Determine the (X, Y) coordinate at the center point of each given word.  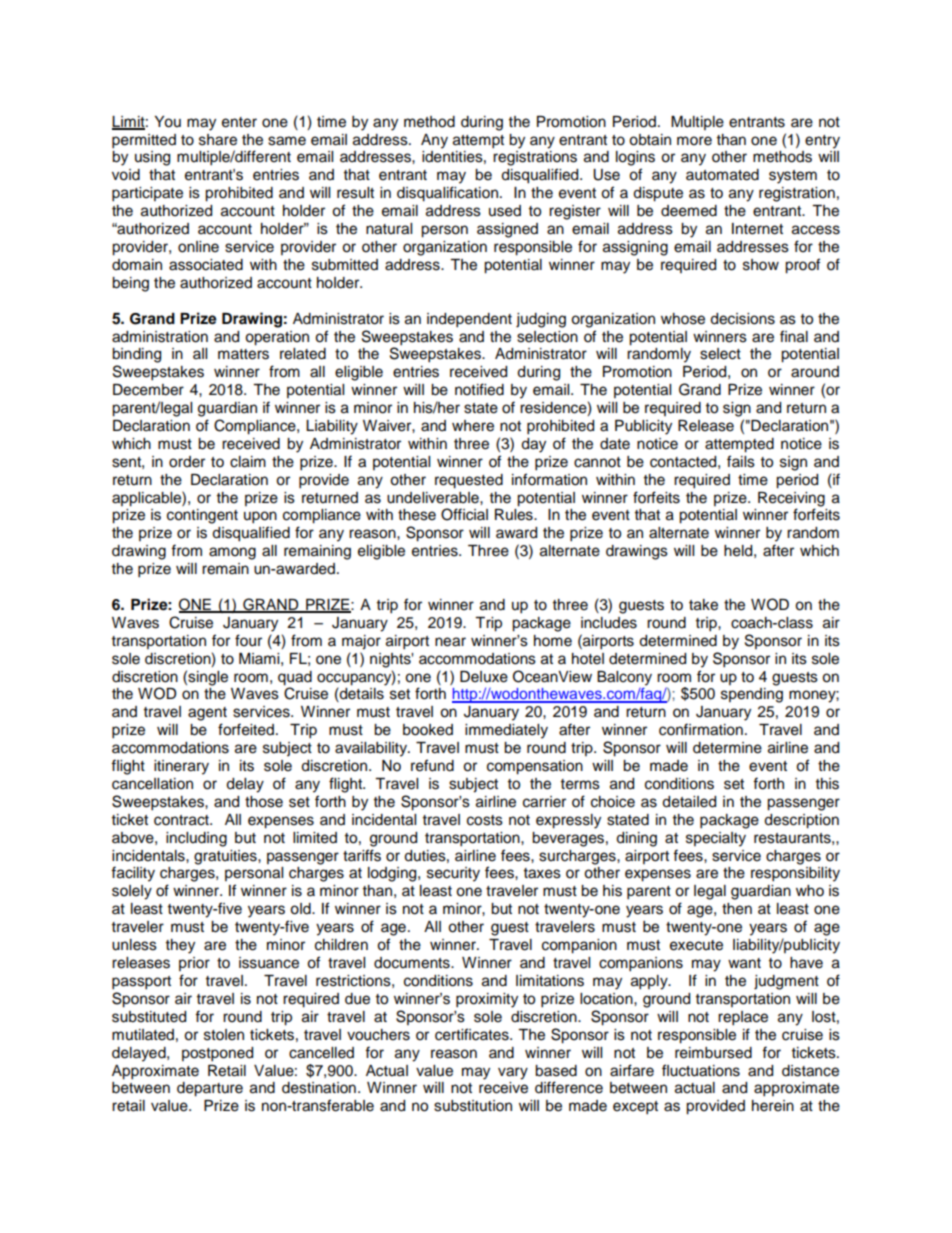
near (450, 642)
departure (210, 1089)
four (248, 640)
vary (513, 1073)
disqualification (447, 194)
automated (722, 175)
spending (752, 695)
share (218, 140)
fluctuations (701, 1070)
